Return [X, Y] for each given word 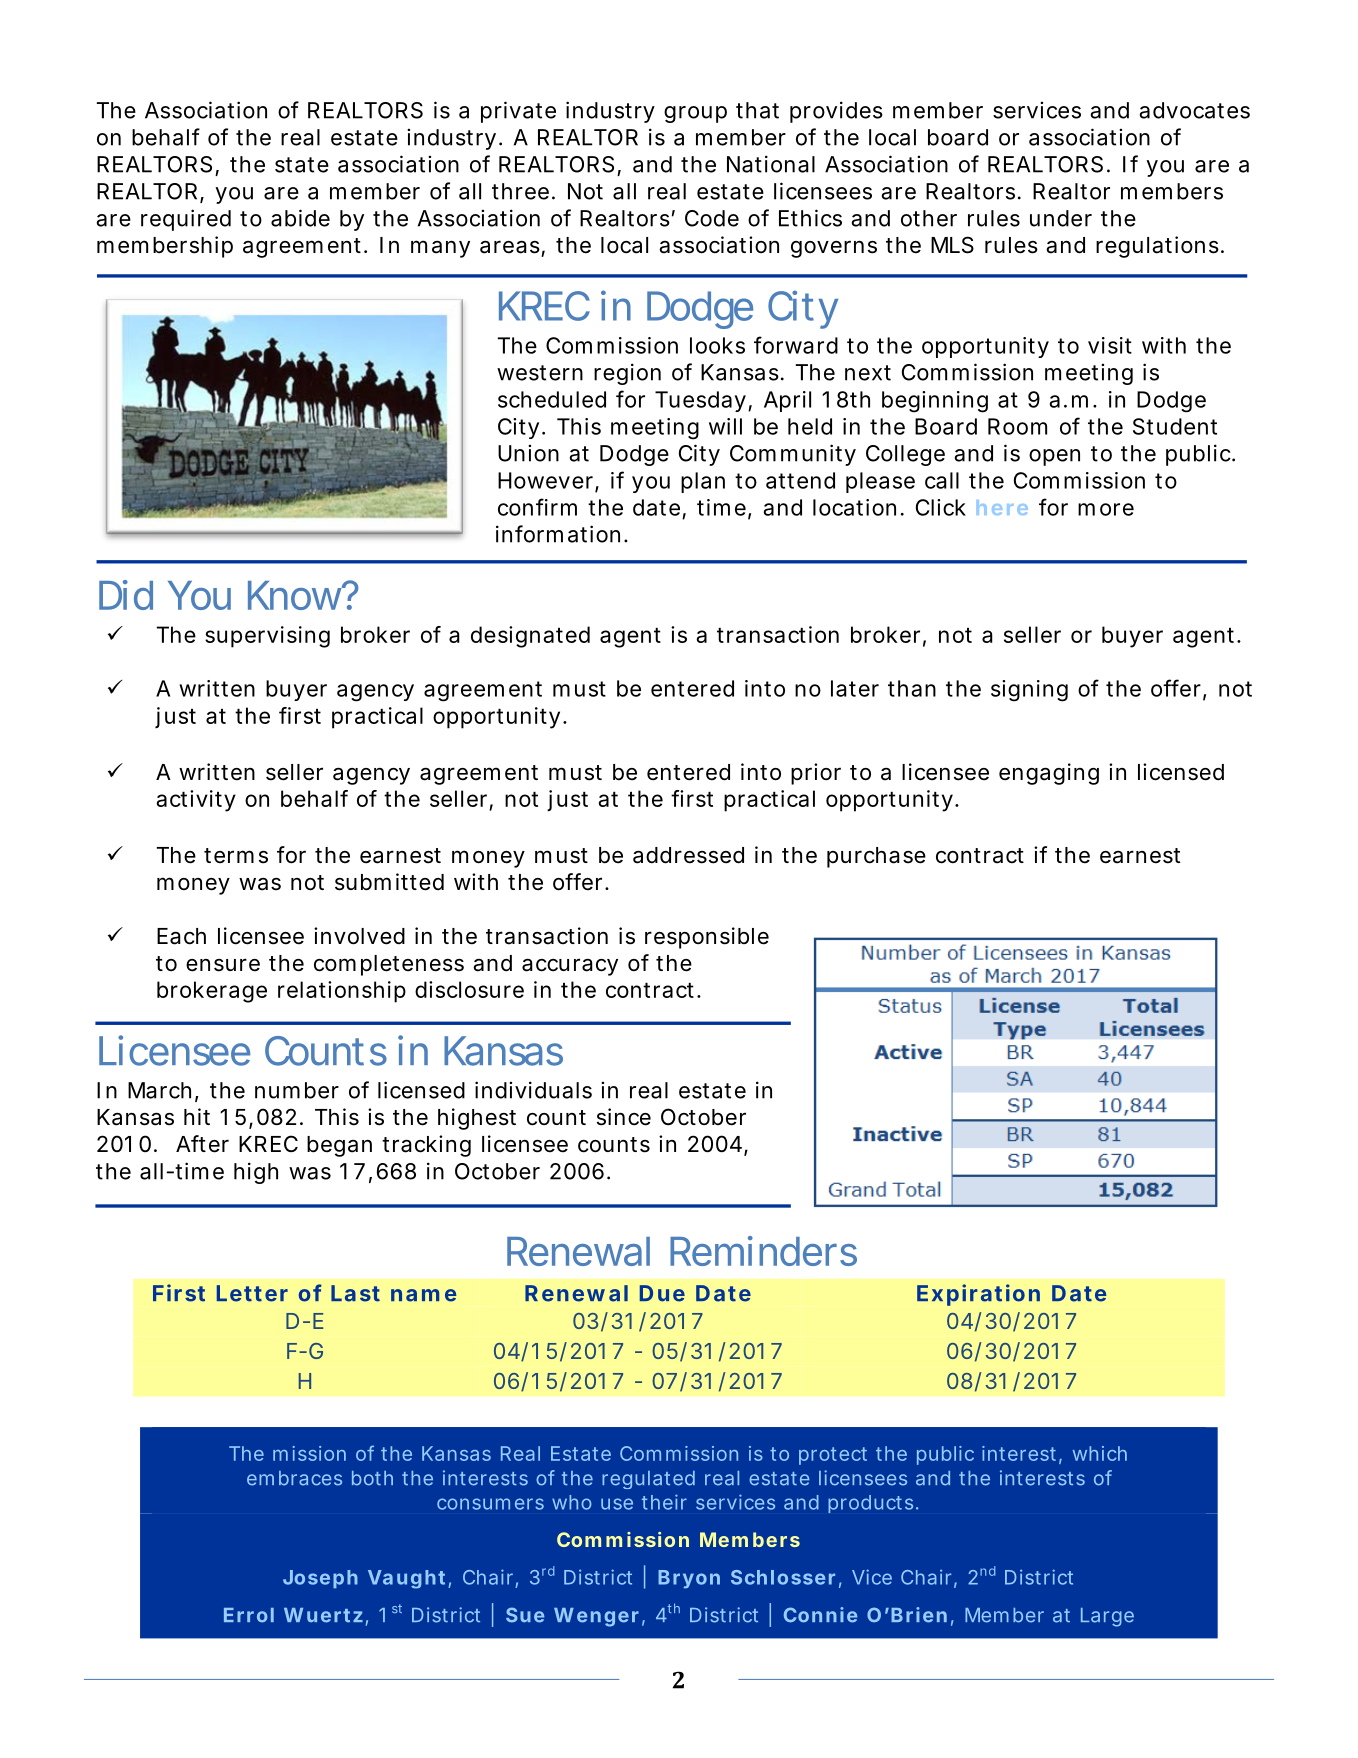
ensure [223, 965]
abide [300, 218]
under [1061, 218]
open [1054, 457]
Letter [252, 1293]
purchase [876, 857]
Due [662, 1293]
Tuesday [700, 401]
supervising [267, 637]
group [695, 114]
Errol [249, 1615]
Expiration [978, 1295]
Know [297, 595]
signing [1029, 691]
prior [816, 774]
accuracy [570, 967]
